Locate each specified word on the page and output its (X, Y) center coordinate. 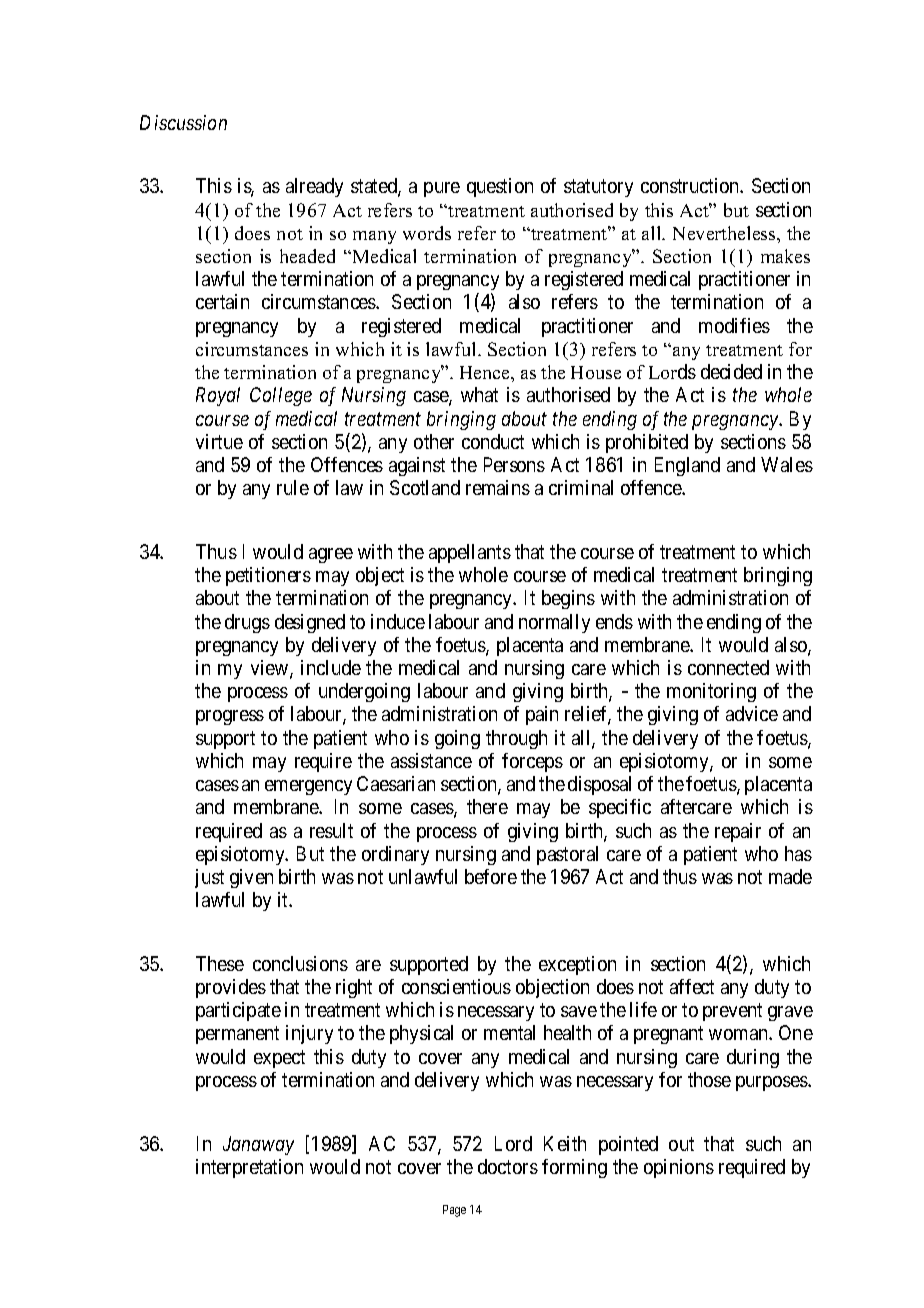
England (687, 466)
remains (498, 487)
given (251, 878)
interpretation (249, 1168)
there (487, 806)
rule (293, 487)
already (314, 187)
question (500, 187)
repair (738, 832)
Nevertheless (725, 233)
